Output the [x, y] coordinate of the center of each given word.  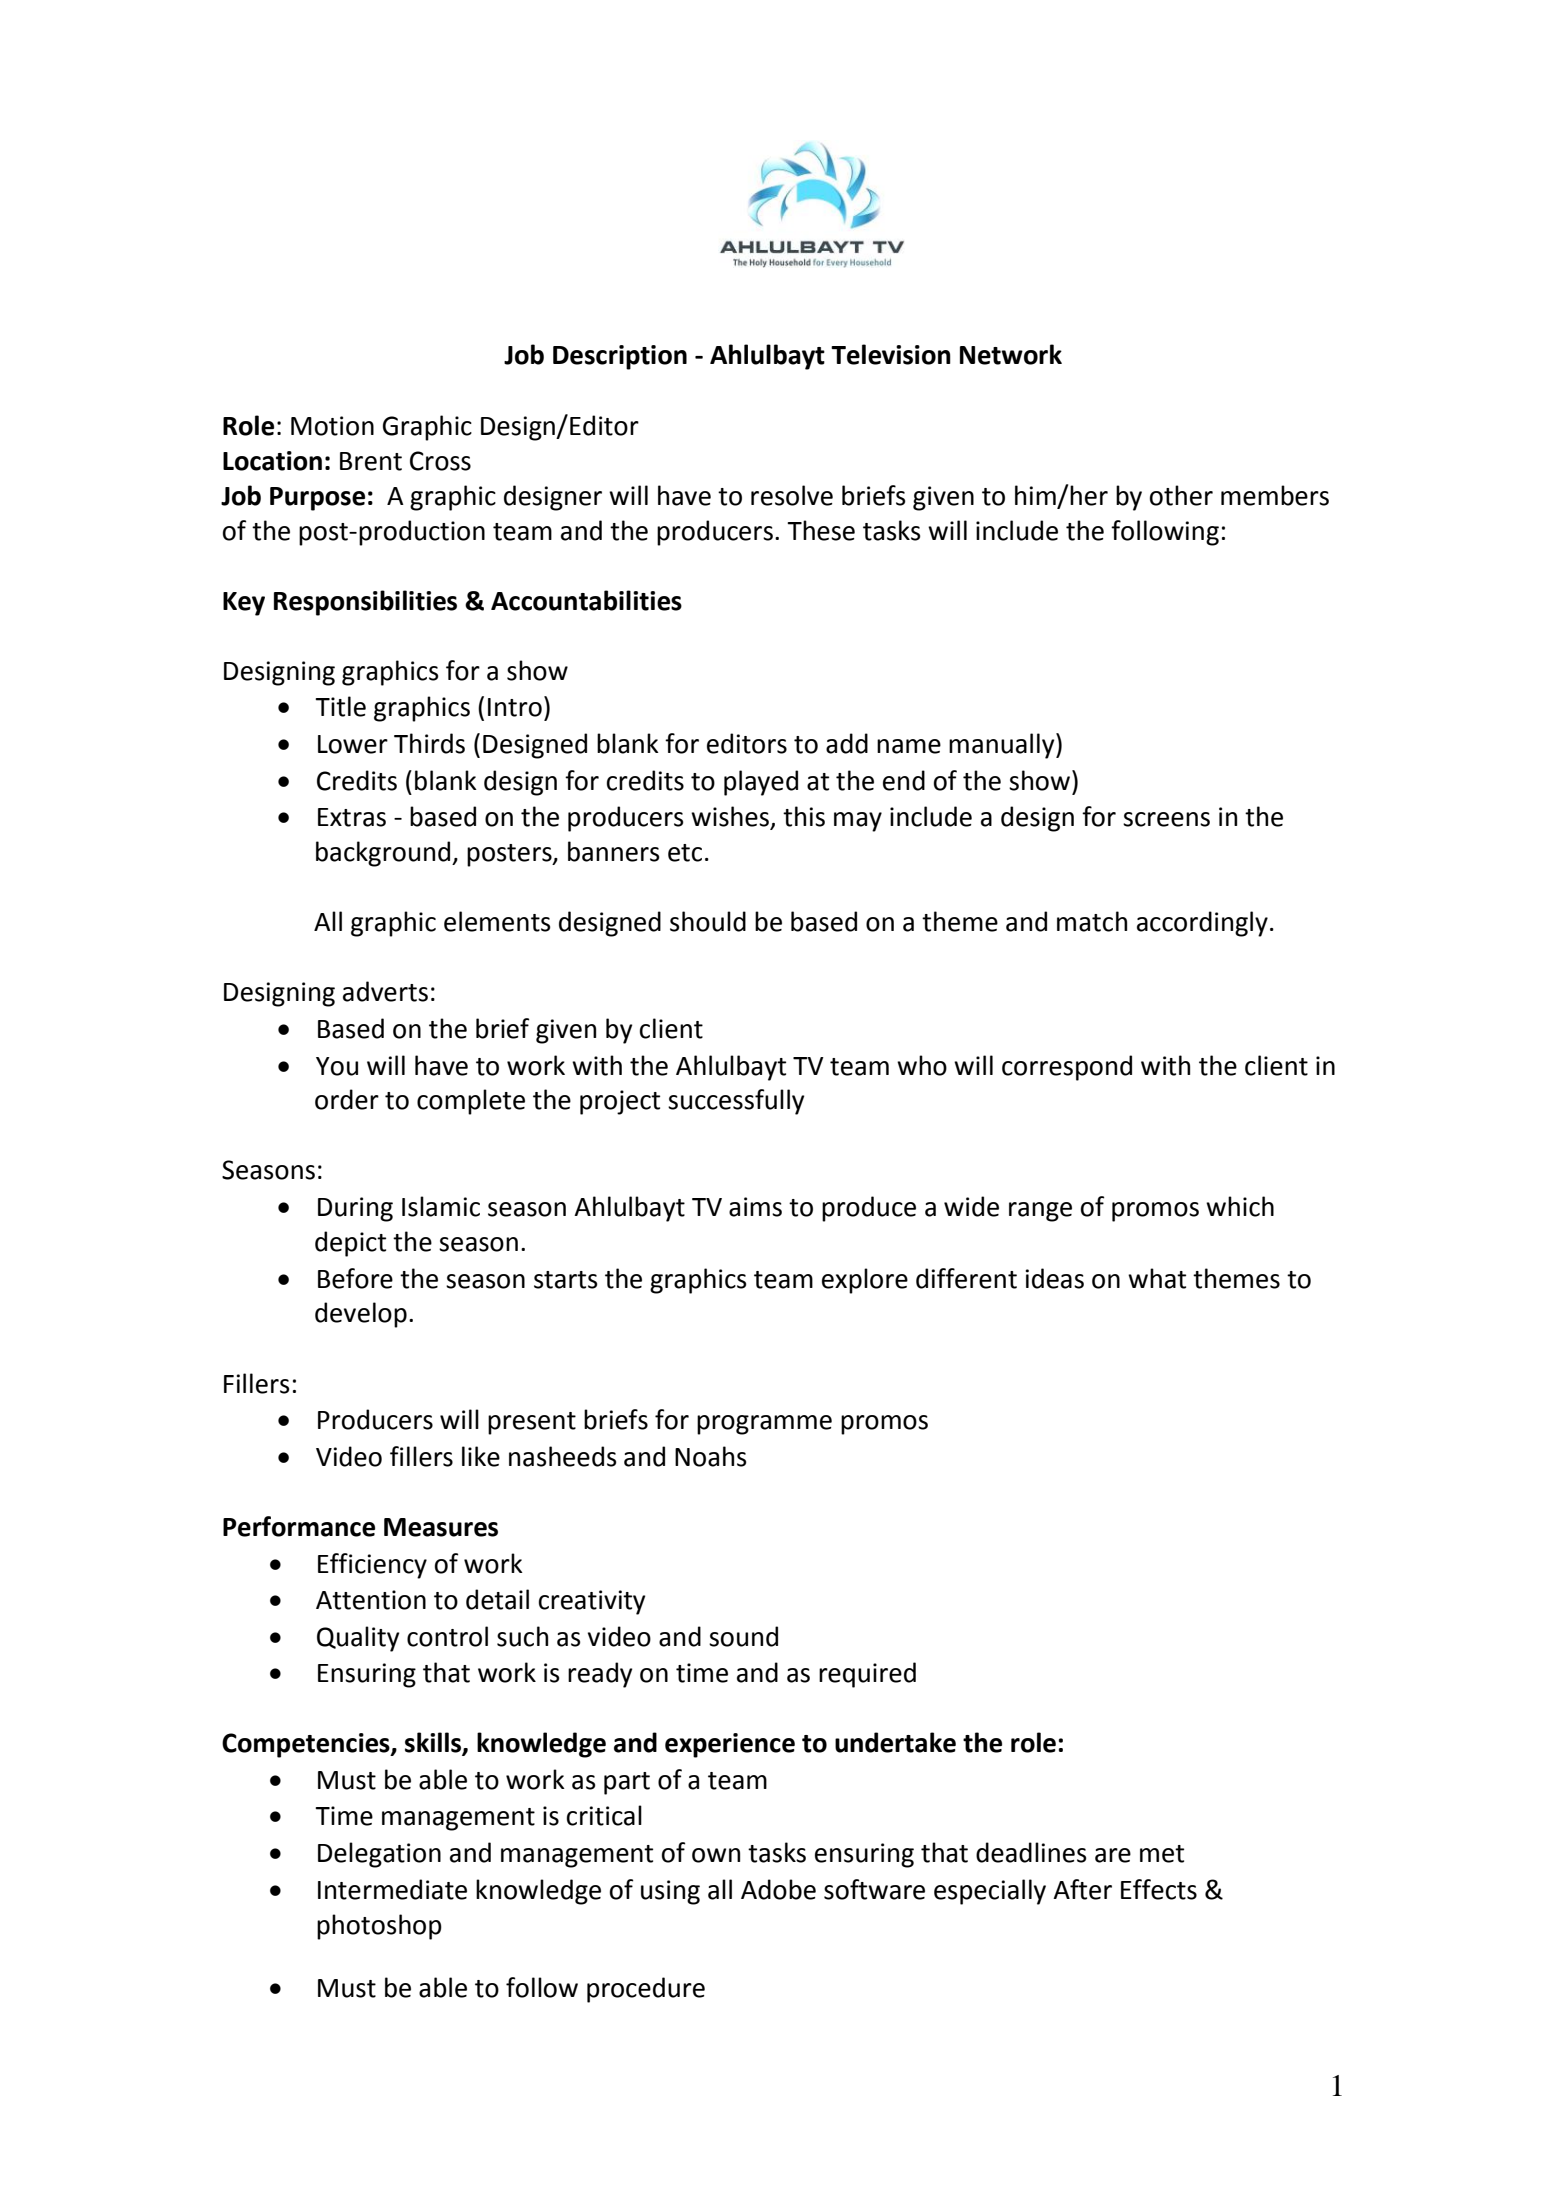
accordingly [1202, 924]
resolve [792, 495]
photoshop [379, 1927]
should [708, 921]
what [1157, 1278]
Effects [1159, 1889]
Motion [332, 426]
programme [764, 1425]
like [481, 1456]
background [384, 854]
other [1181, 495]
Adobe [778, 1889]
